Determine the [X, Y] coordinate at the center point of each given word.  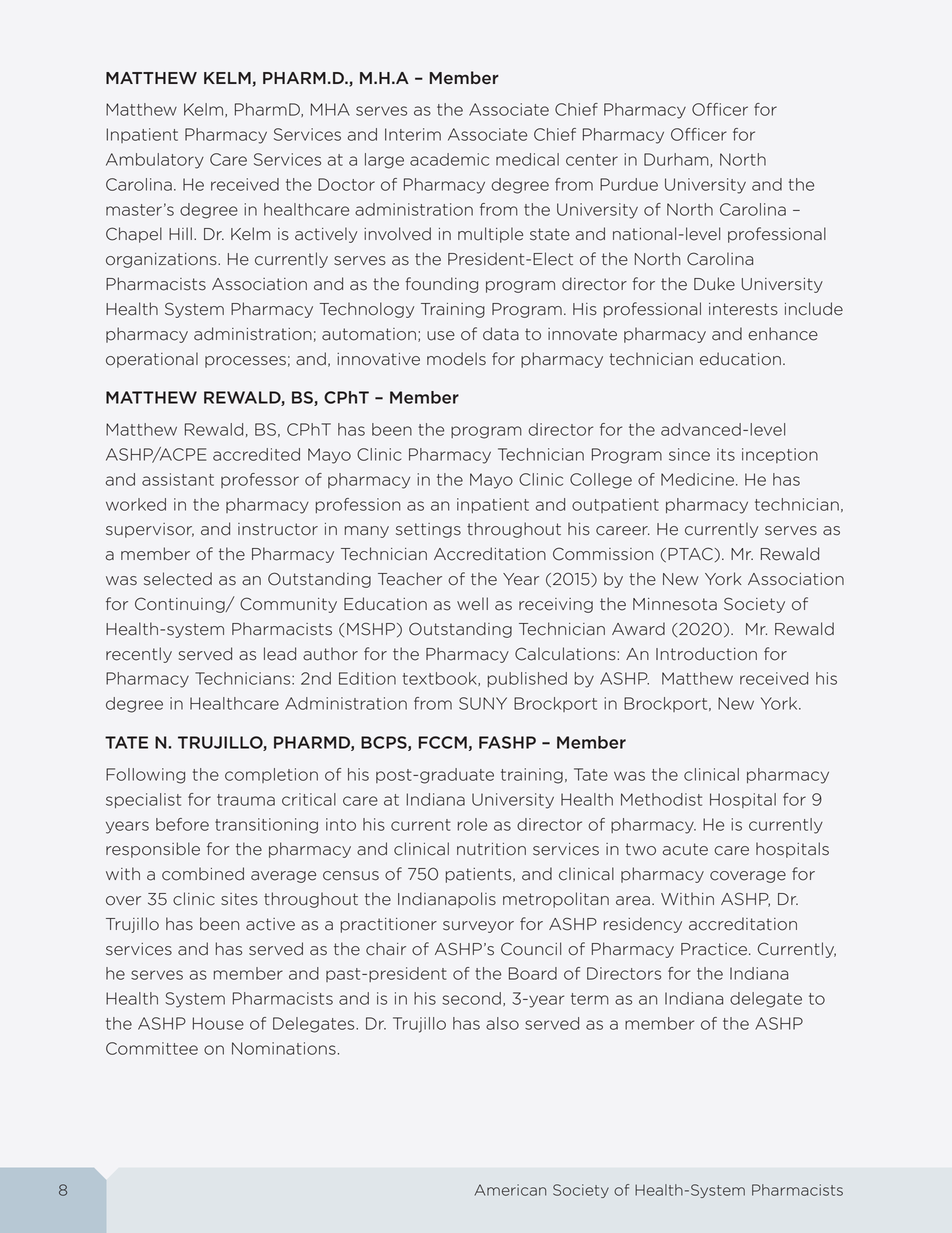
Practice [714, 949]
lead [280, 654]
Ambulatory [155, 161]
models [456, 359]
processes [245, 362]
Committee [152, 1048]
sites [239, 899]
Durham [676, 159]
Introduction [706, 654]
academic [449, 159]
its [726, 454]
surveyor [478, 927]
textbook [441, 679]
